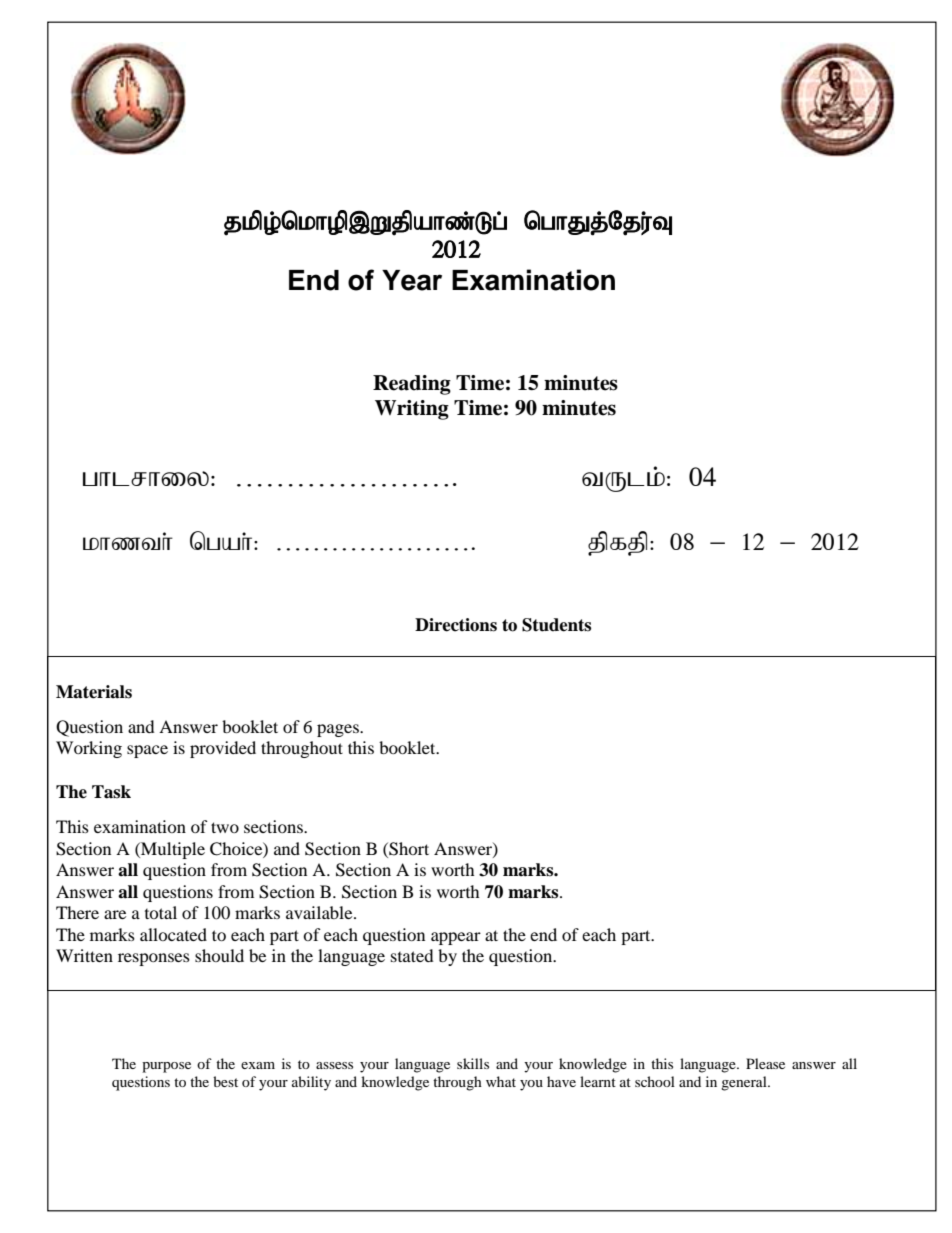 The image size is (952, 1233). What do you see at coordinates (655, 1081) in the image?
I see `school` at bounding box center [655, 1081].
